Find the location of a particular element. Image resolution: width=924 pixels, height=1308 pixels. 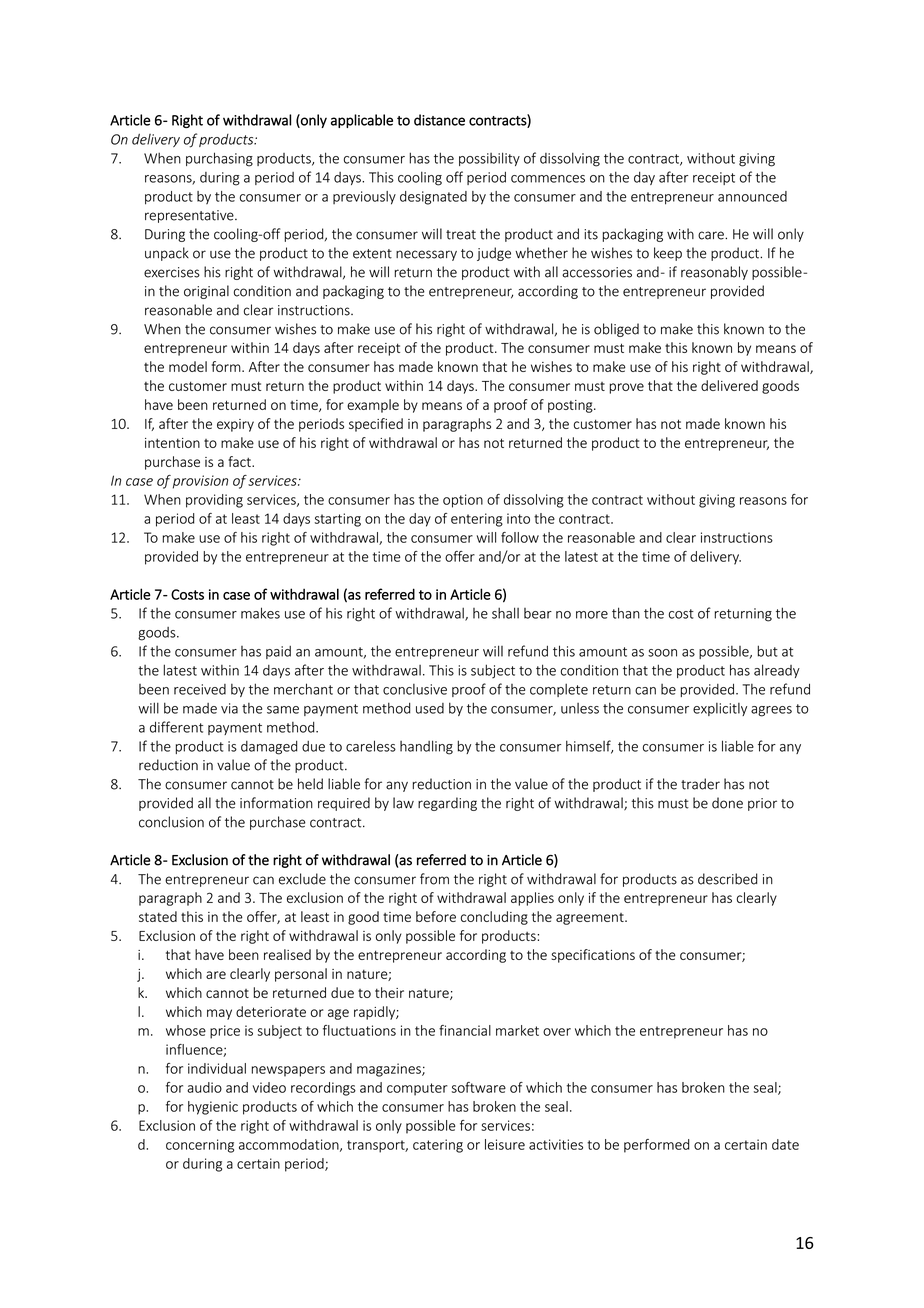

software is located at coordinates (479, 1087).
